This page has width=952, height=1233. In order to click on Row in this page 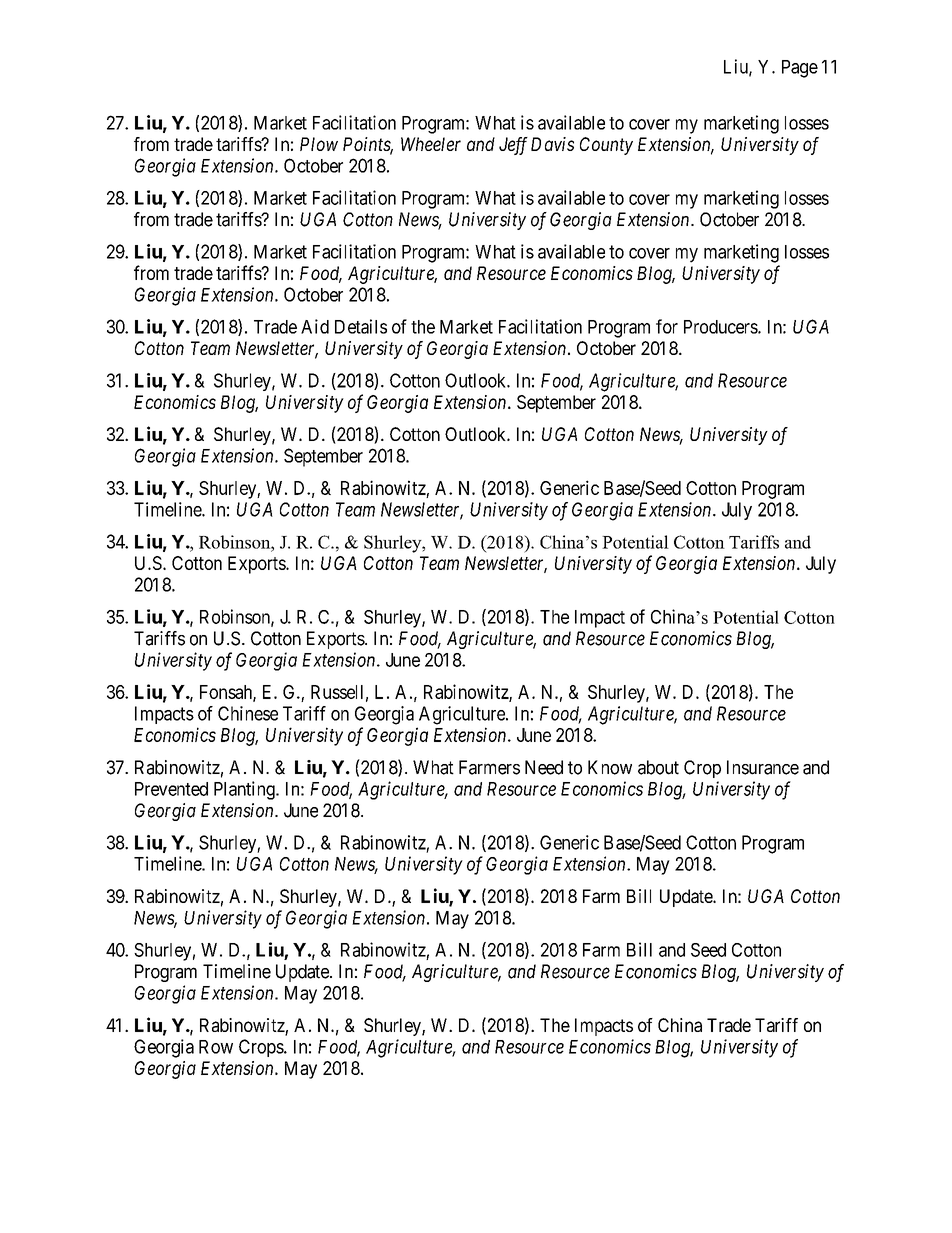, I will do `click(216, 1047)`.
